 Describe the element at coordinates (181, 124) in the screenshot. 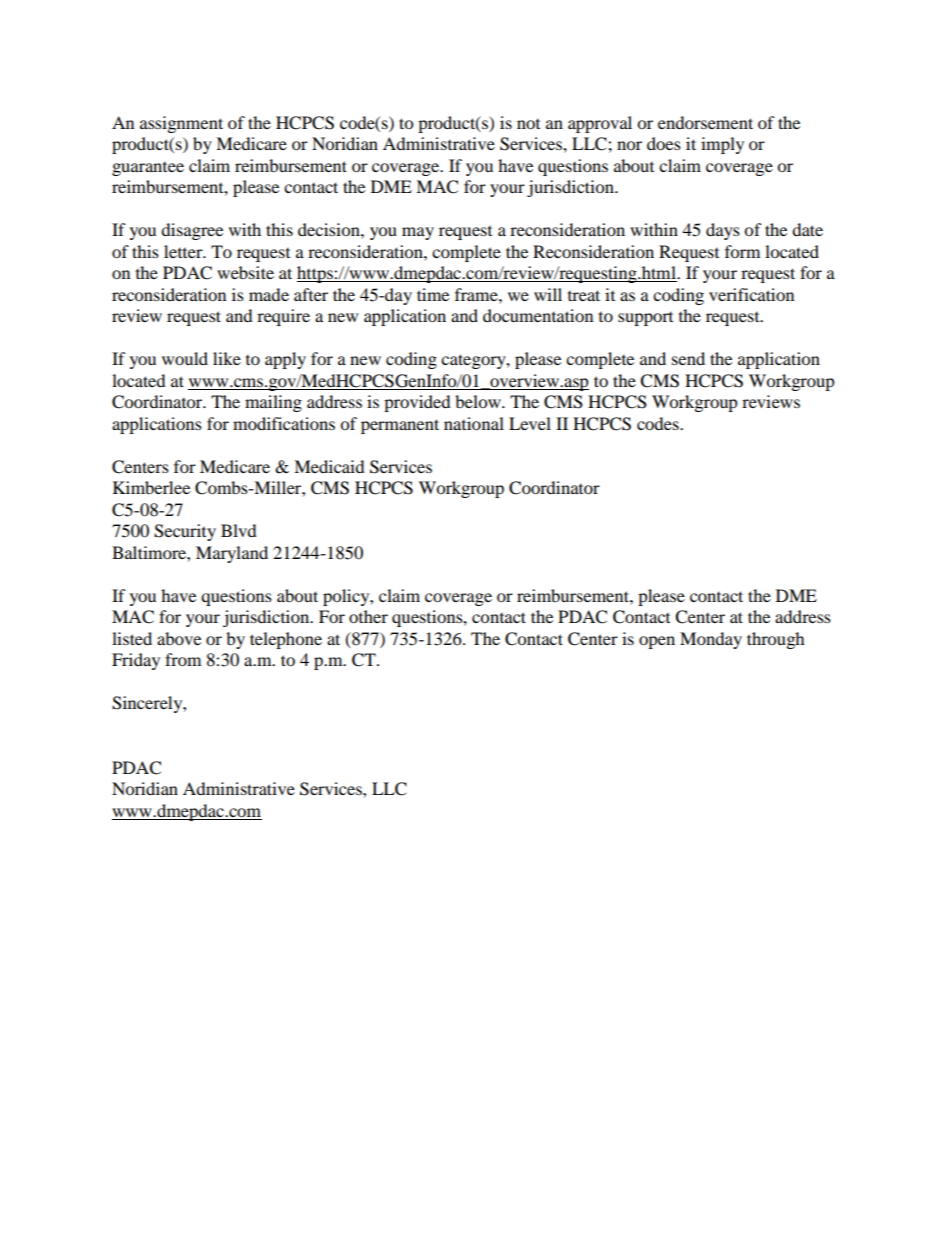

I see `assignment` at that location.
